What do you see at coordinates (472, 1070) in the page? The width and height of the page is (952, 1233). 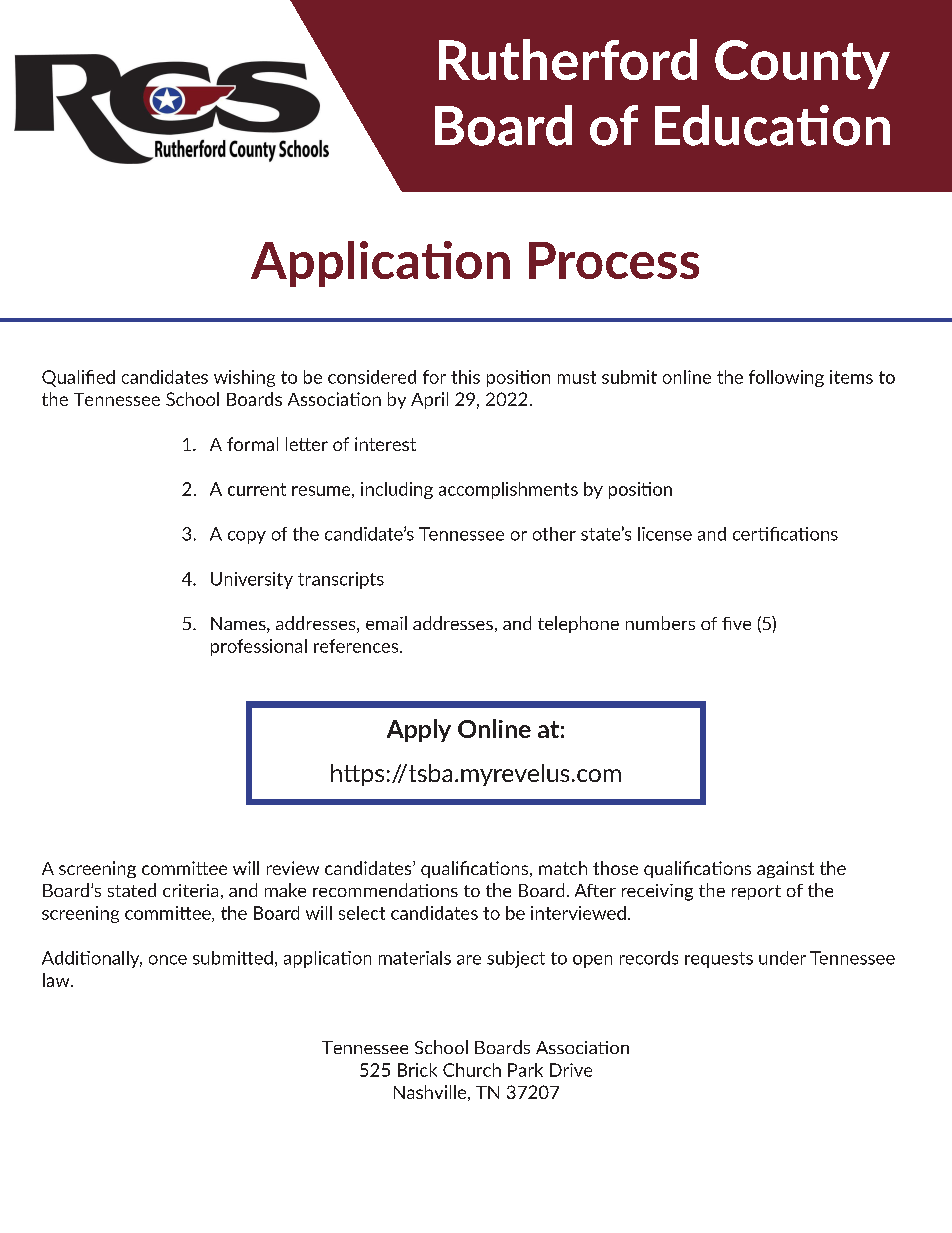 I see `Church` at bounding box center [472, 1070].
